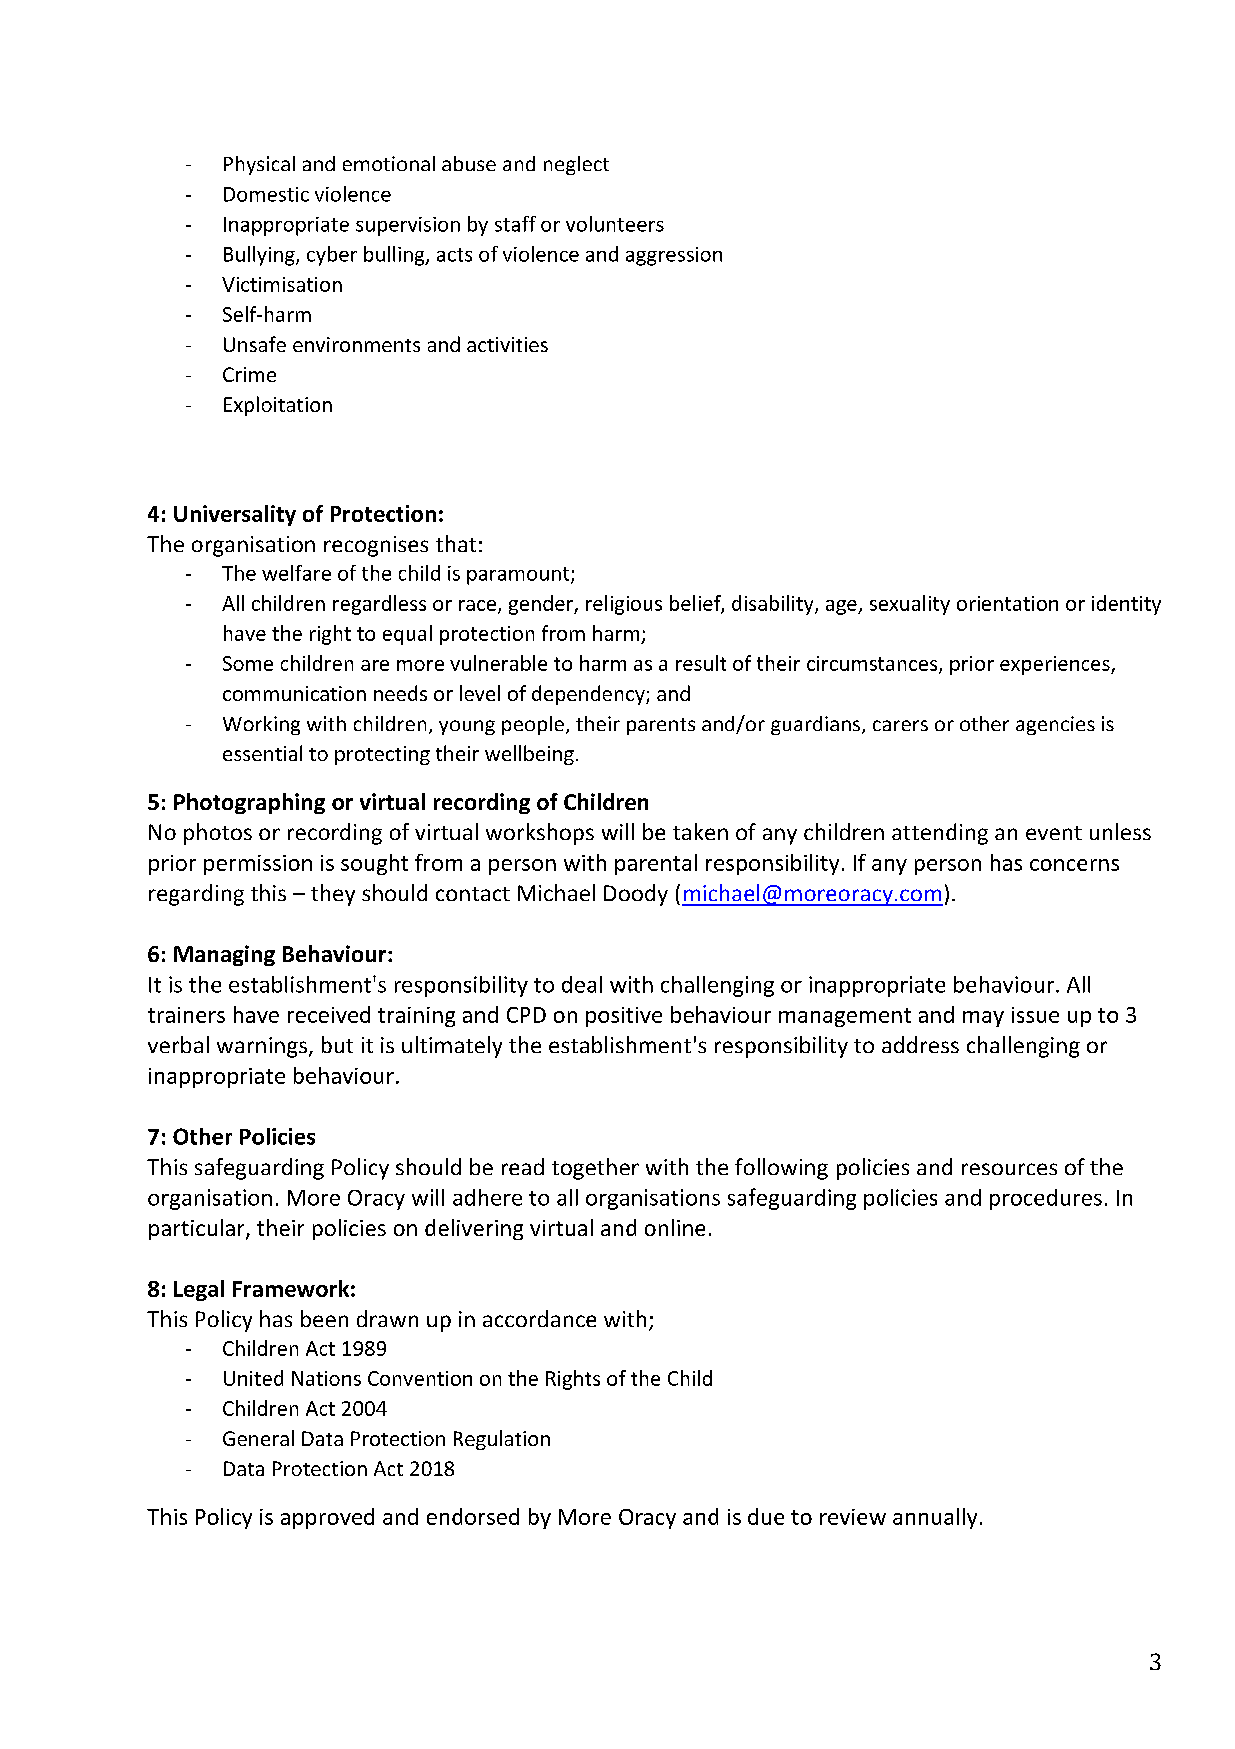  Describe the element at coordinates (258, 865) in the screenshot. I see `permission` at that location.
